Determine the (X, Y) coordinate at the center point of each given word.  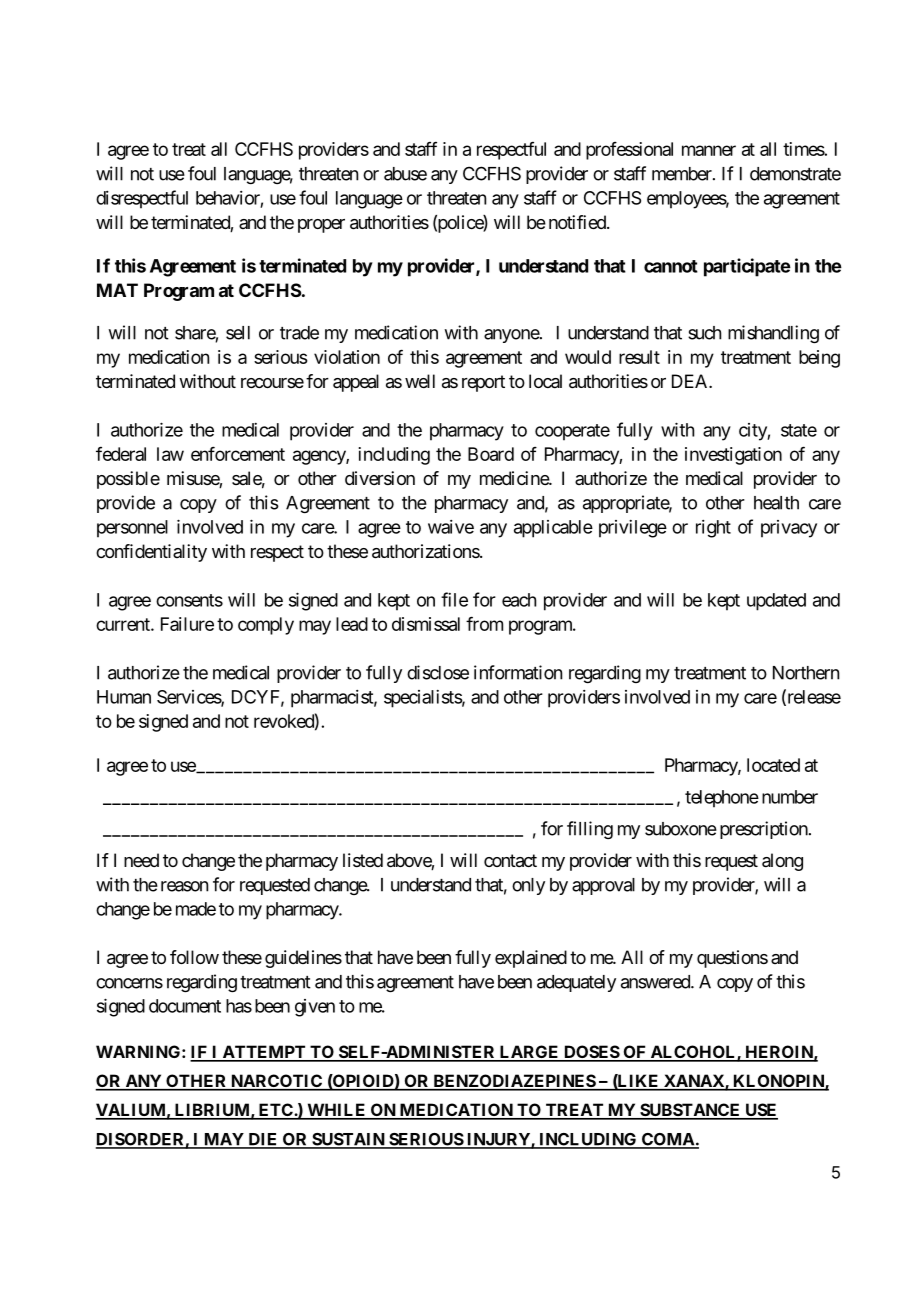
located (773, 765)
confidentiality (151, 553)
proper (321, 226)
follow (194, 957)
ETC (275, 1111)
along (782, 862)
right (713, 529)
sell (238, 333)
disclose (438, 672)
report (483, 383)
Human (124, 697)
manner (709, 150)
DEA (691, 381)
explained (531, 959)
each (519, 600)
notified (577, 222)
